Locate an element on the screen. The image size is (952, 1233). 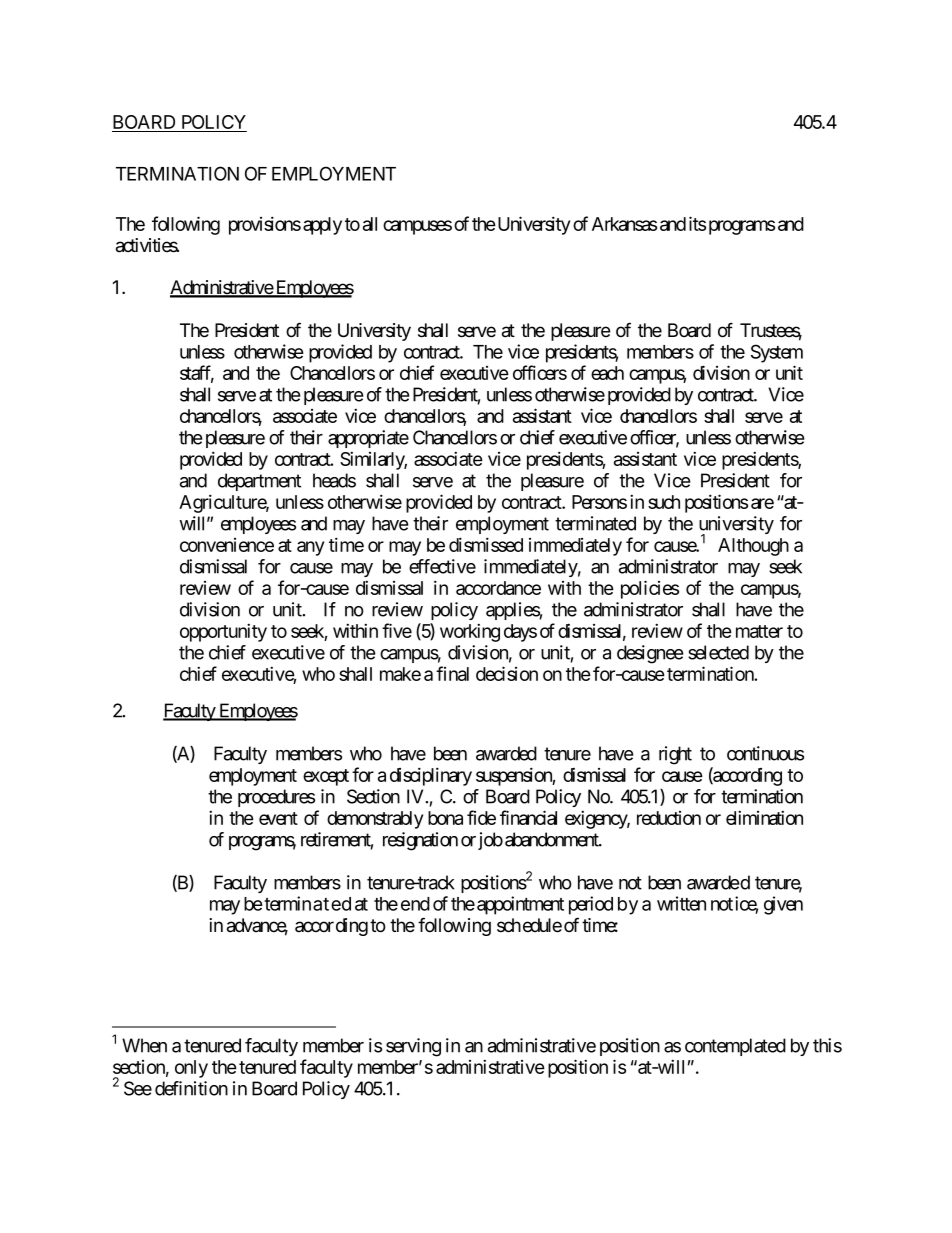
dismissed is located at coordinates (486, 544).
